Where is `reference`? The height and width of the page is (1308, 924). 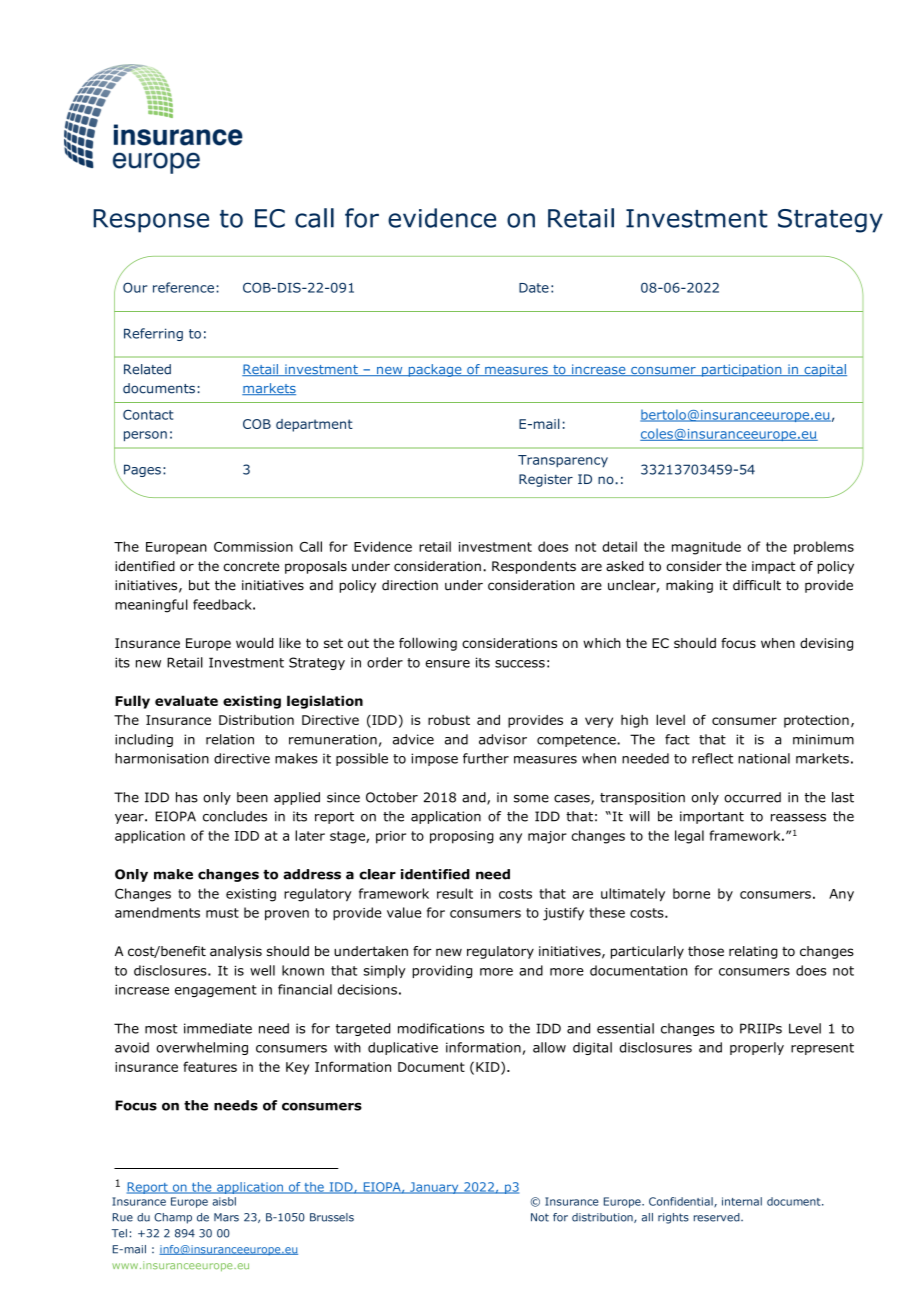 reference is located at coordinates (183, 287).
